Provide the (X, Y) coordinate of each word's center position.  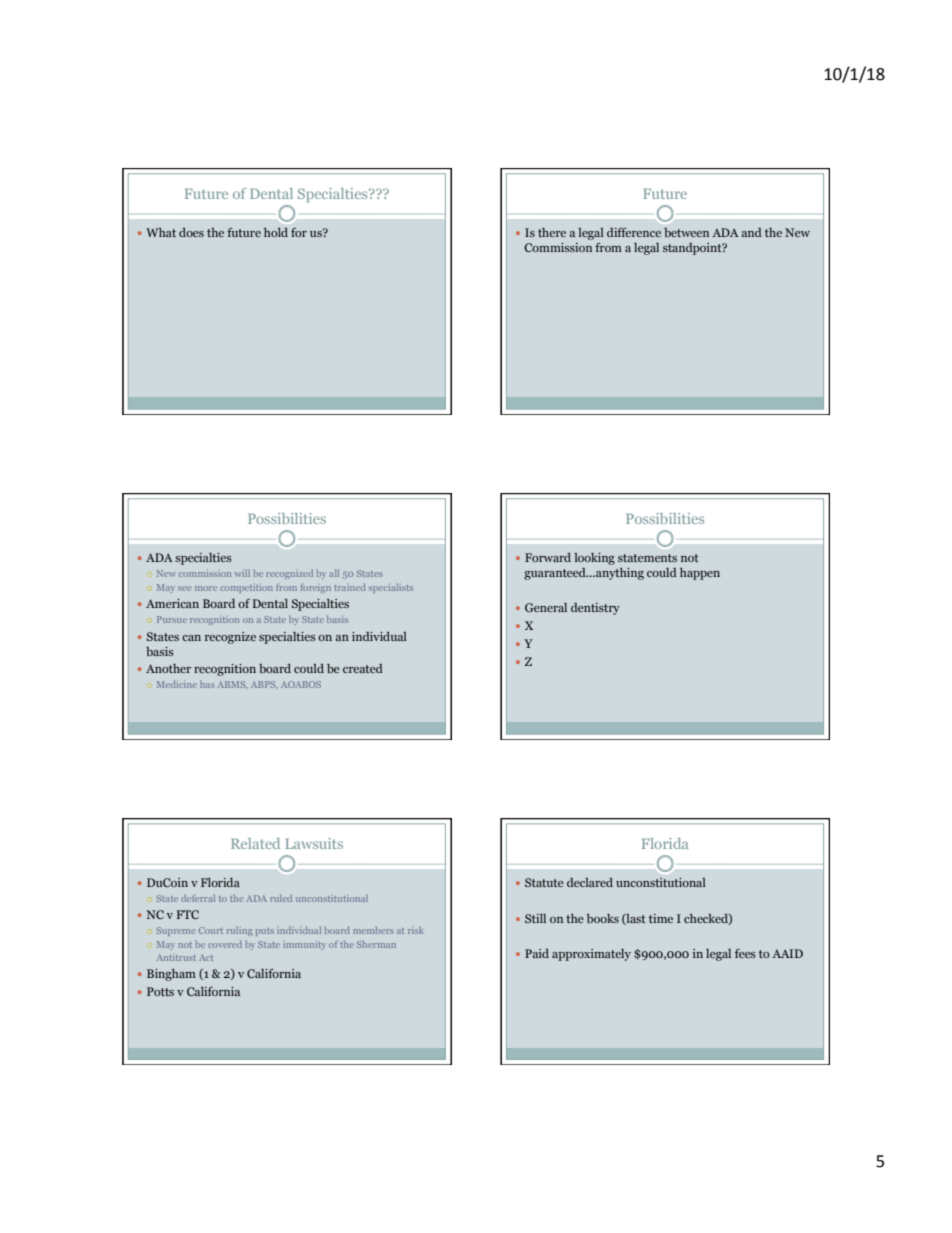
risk (416, 930)
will (242, 573)
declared (590, 882)
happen (700, 574)
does (191, 232)
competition (246, 588)
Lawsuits (314, 843)
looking (594, 559)
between (686, 232)
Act (206, 957)
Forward (548, 557)
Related (255, 843)
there (552, 232)
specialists (391, 588)
